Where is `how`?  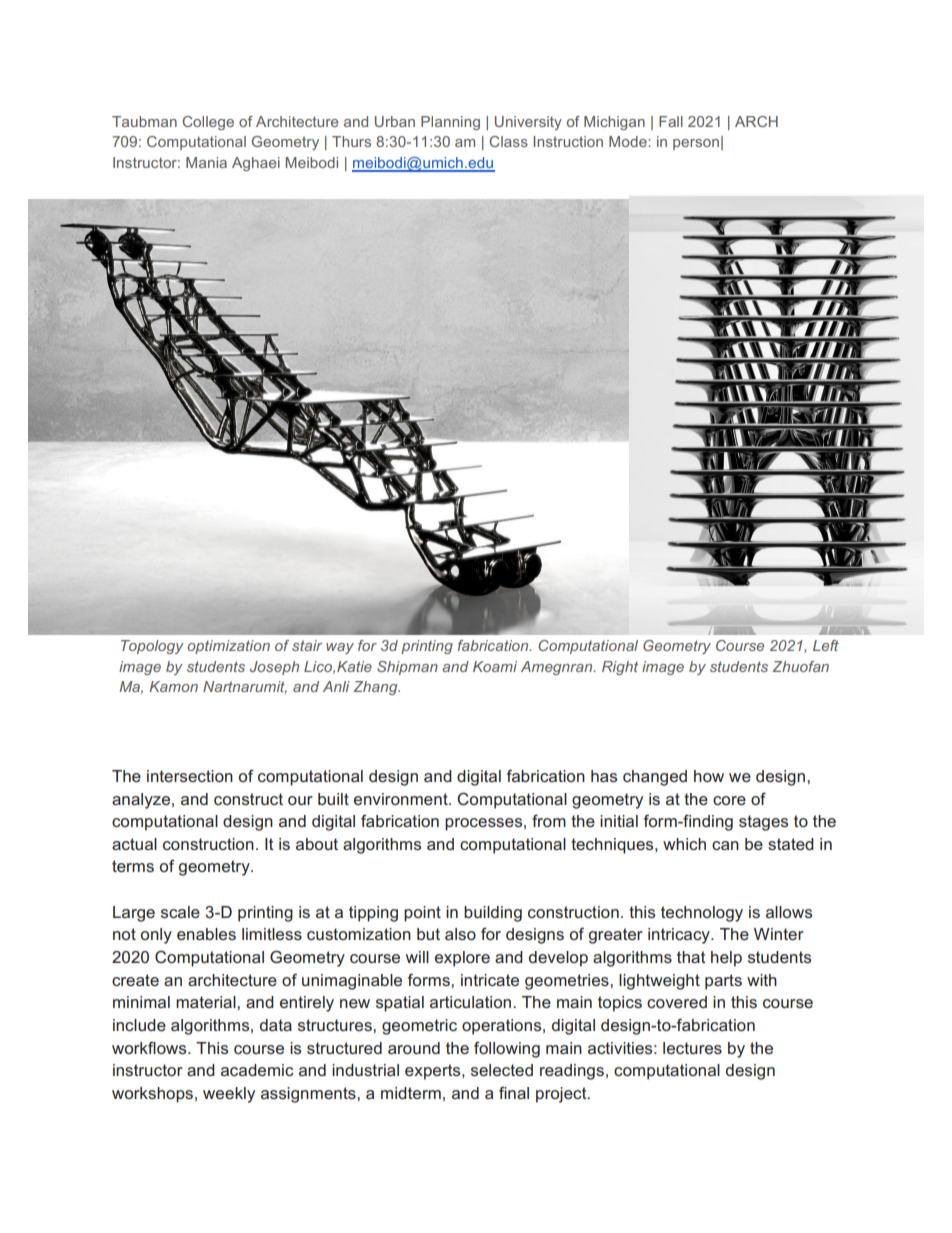
how is located at coordinates (709, 776).
